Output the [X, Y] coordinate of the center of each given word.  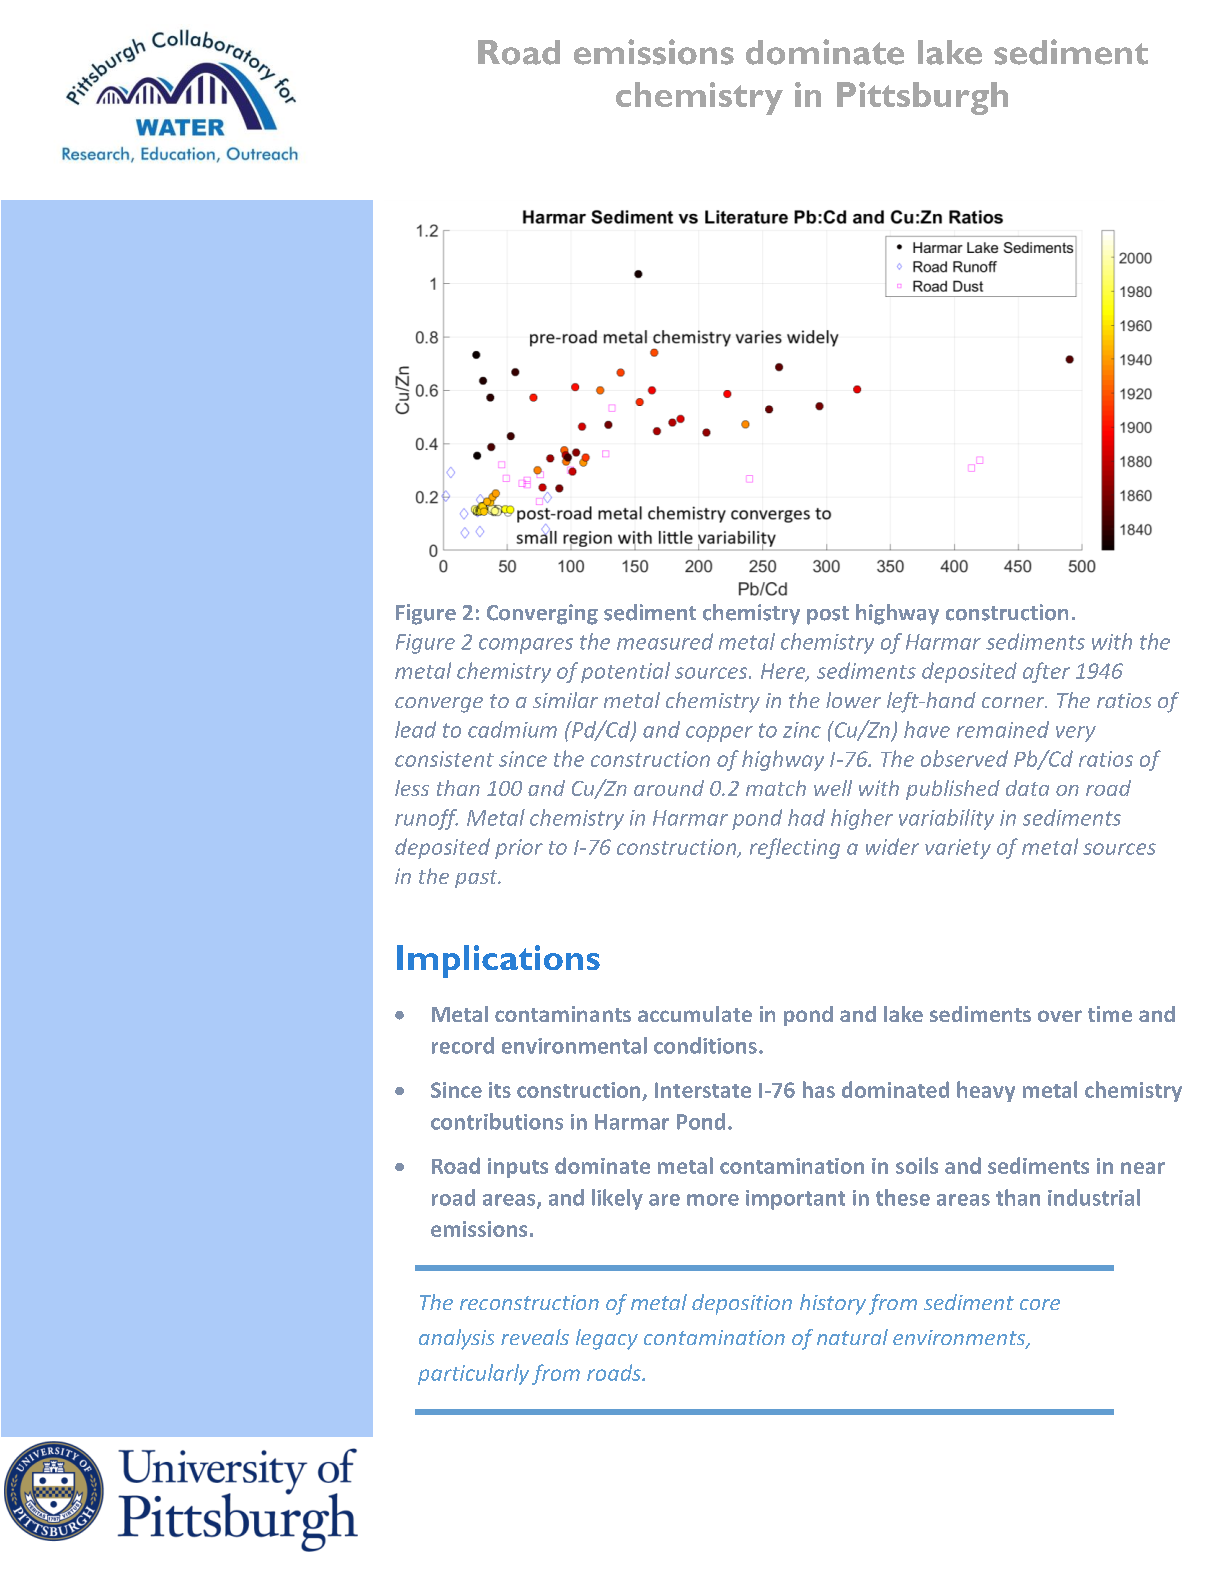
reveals [535, 1337]
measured [665, 641]
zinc [802, 730]
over [1060, 1016]
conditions [705, 1045]
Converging [542, 614]
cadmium [512, 729]
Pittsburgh [922, 98]
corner [1014, 702]
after [1046, 672]
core [1040, 1304]
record [463, 1045]
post [828, 615]
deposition [742, 1304]
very [1076, 734]
